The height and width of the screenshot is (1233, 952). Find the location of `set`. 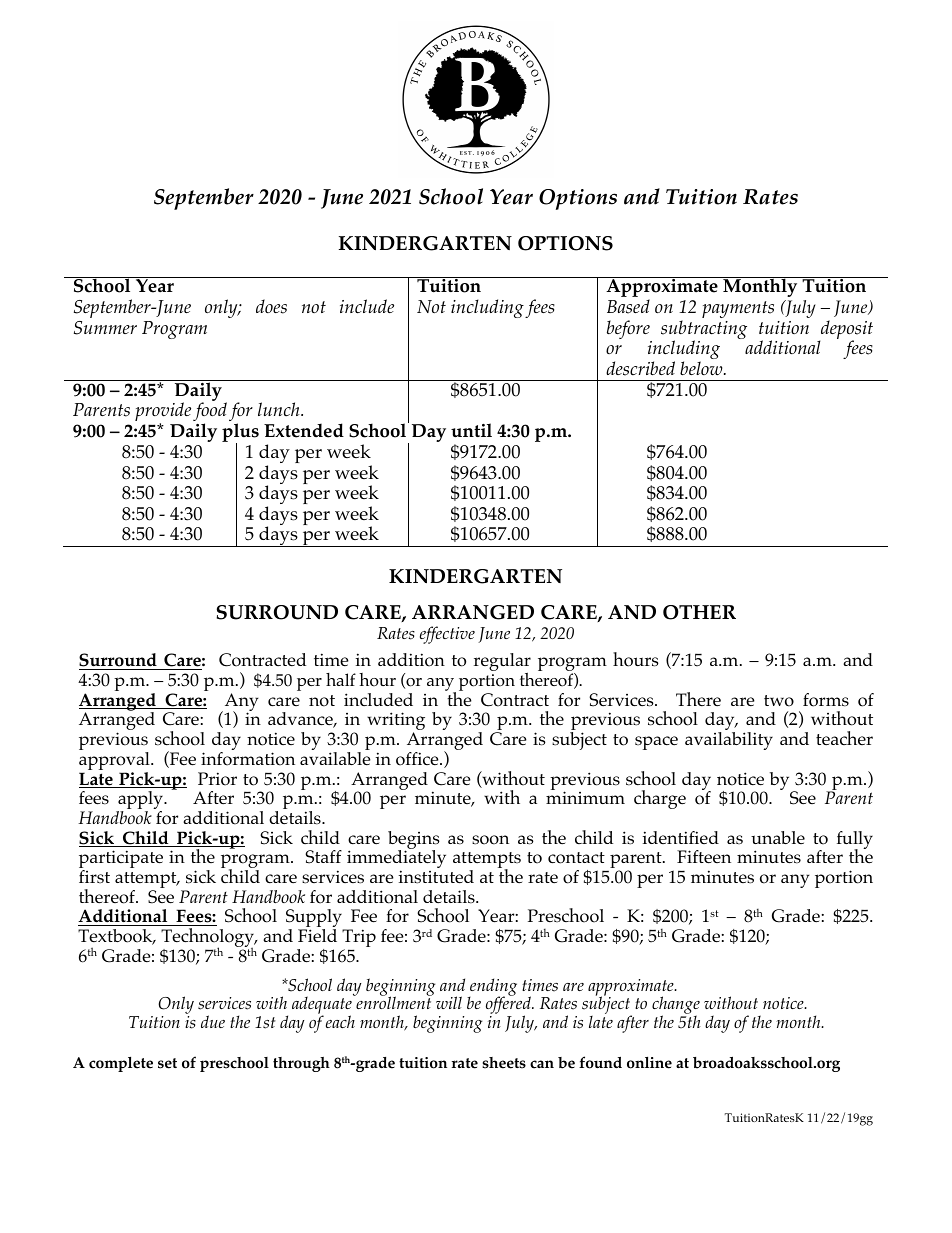

set is located at coordinates (167, 1063).
